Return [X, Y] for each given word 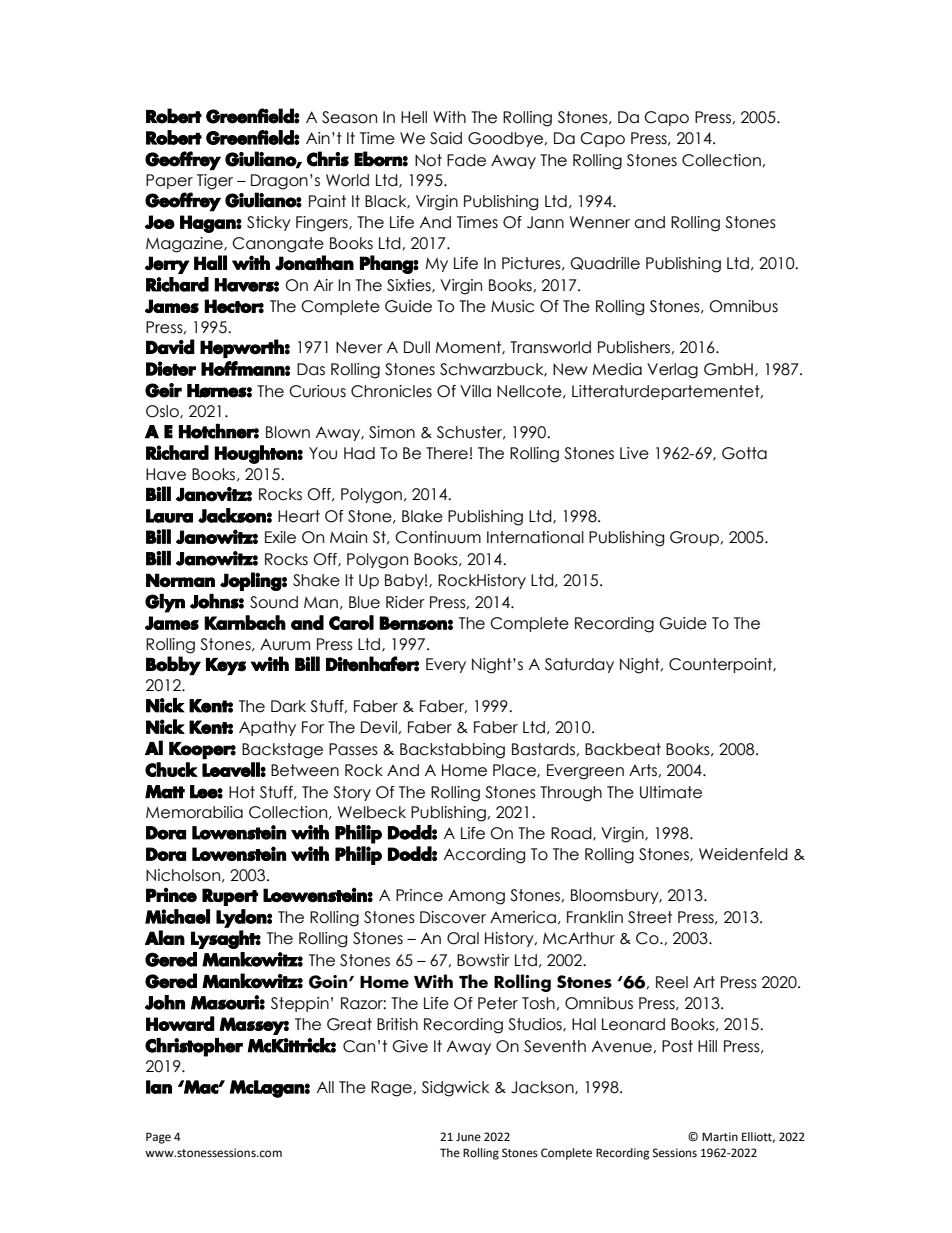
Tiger [215, 182]
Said [446, 138]
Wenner [600, 222]
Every [446, 665]
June [468, 1137]
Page [158, 1138]
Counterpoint [722, 665]
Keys [226, 666]
